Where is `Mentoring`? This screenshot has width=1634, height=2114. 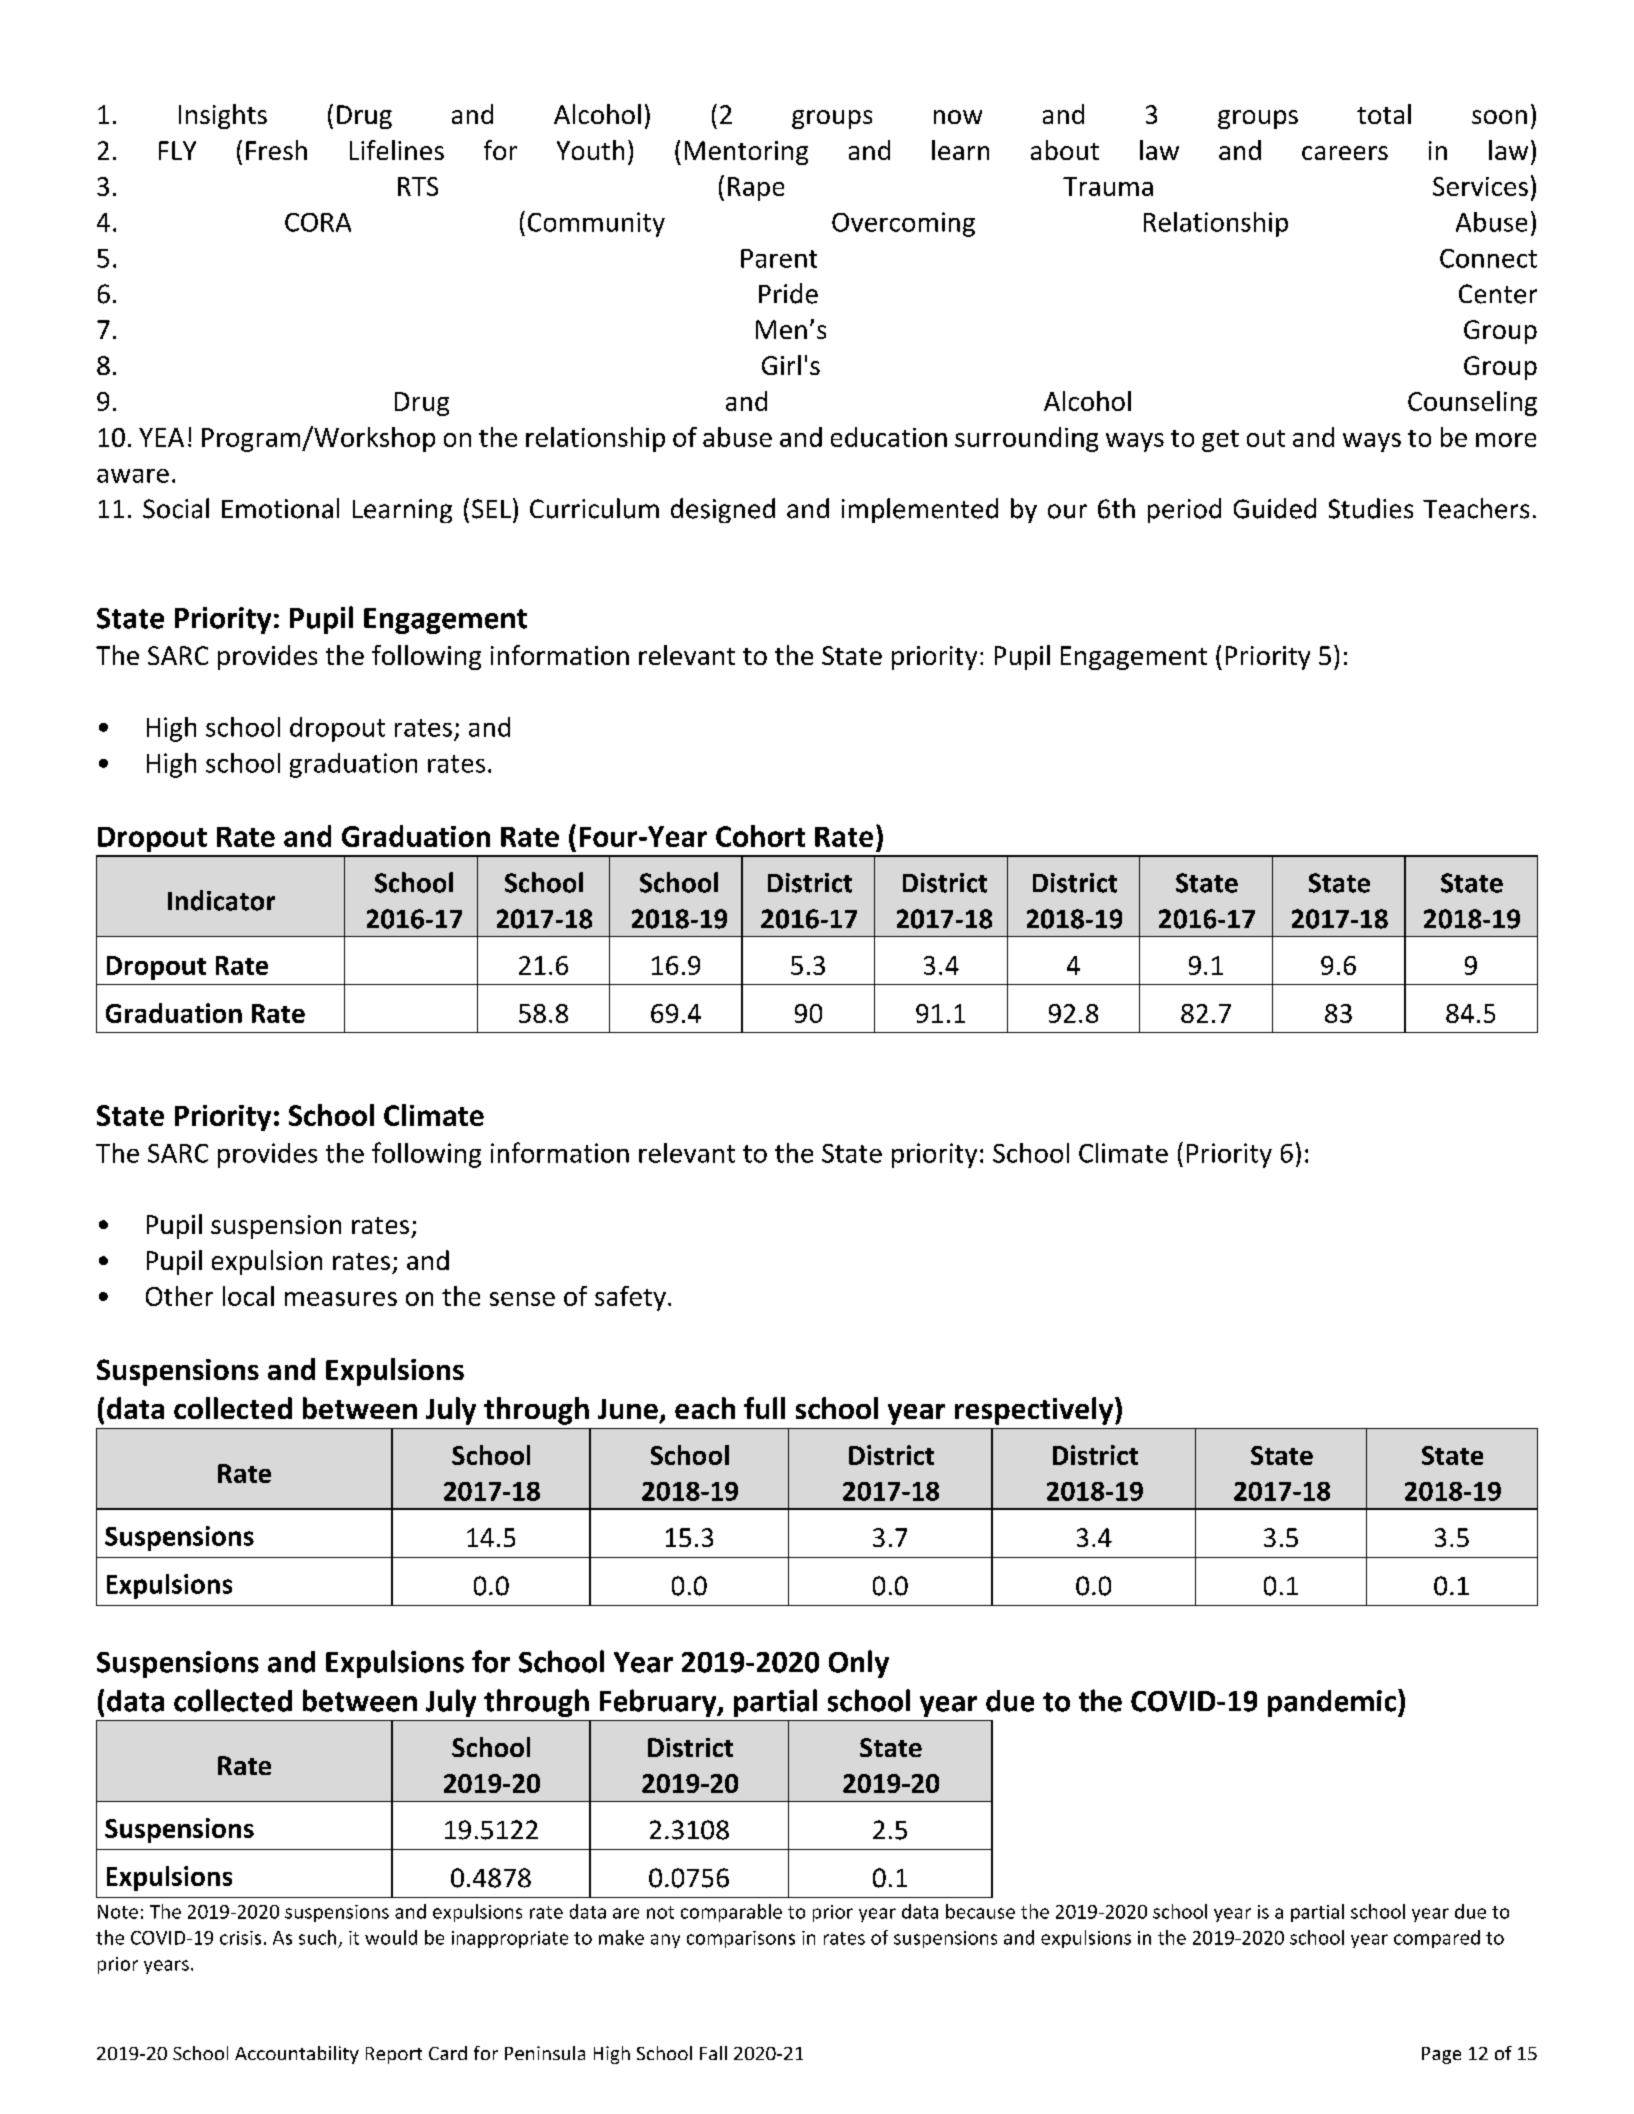
Mentoring is located at coordinates (746, 153).
